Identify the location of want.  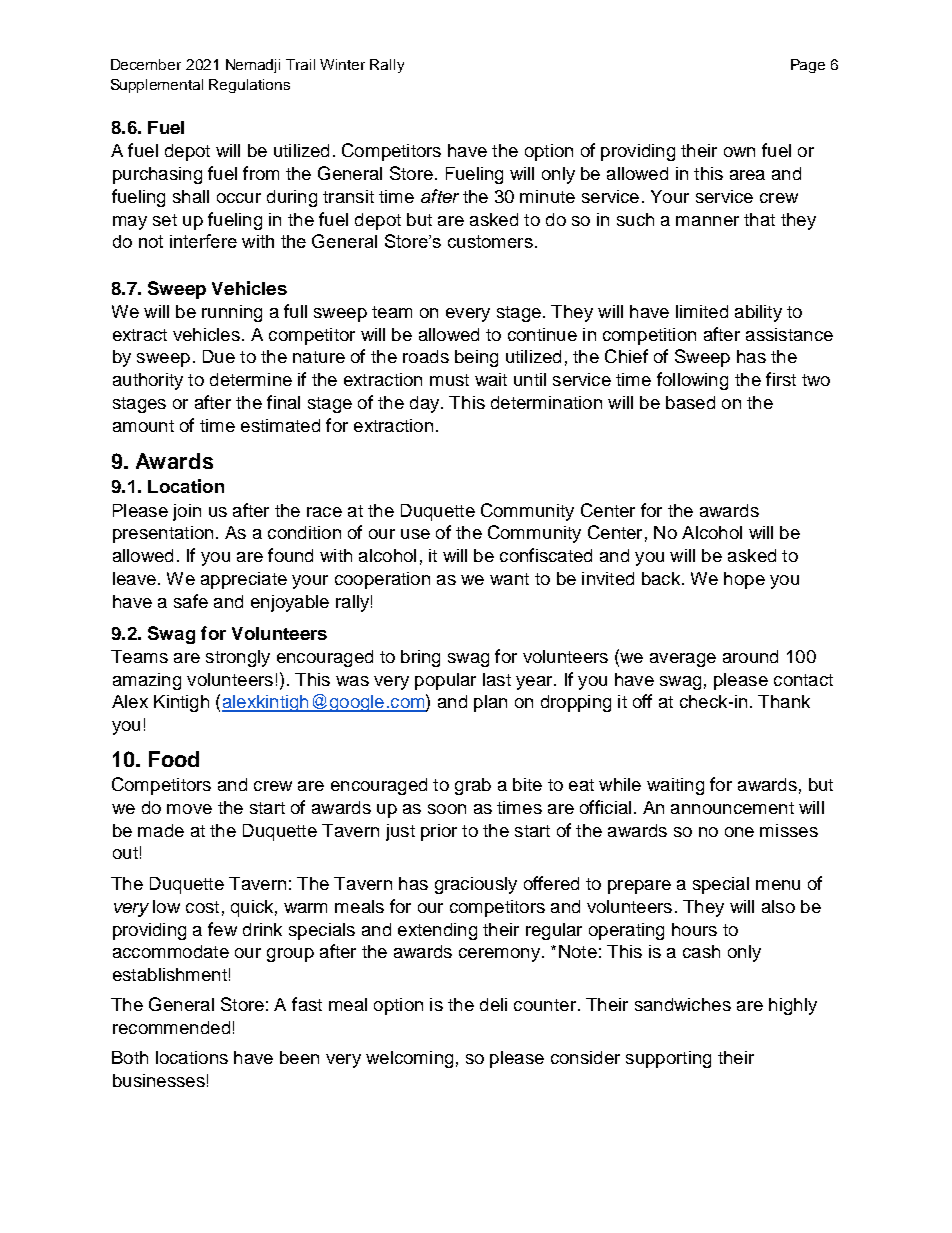
(509, 579).
